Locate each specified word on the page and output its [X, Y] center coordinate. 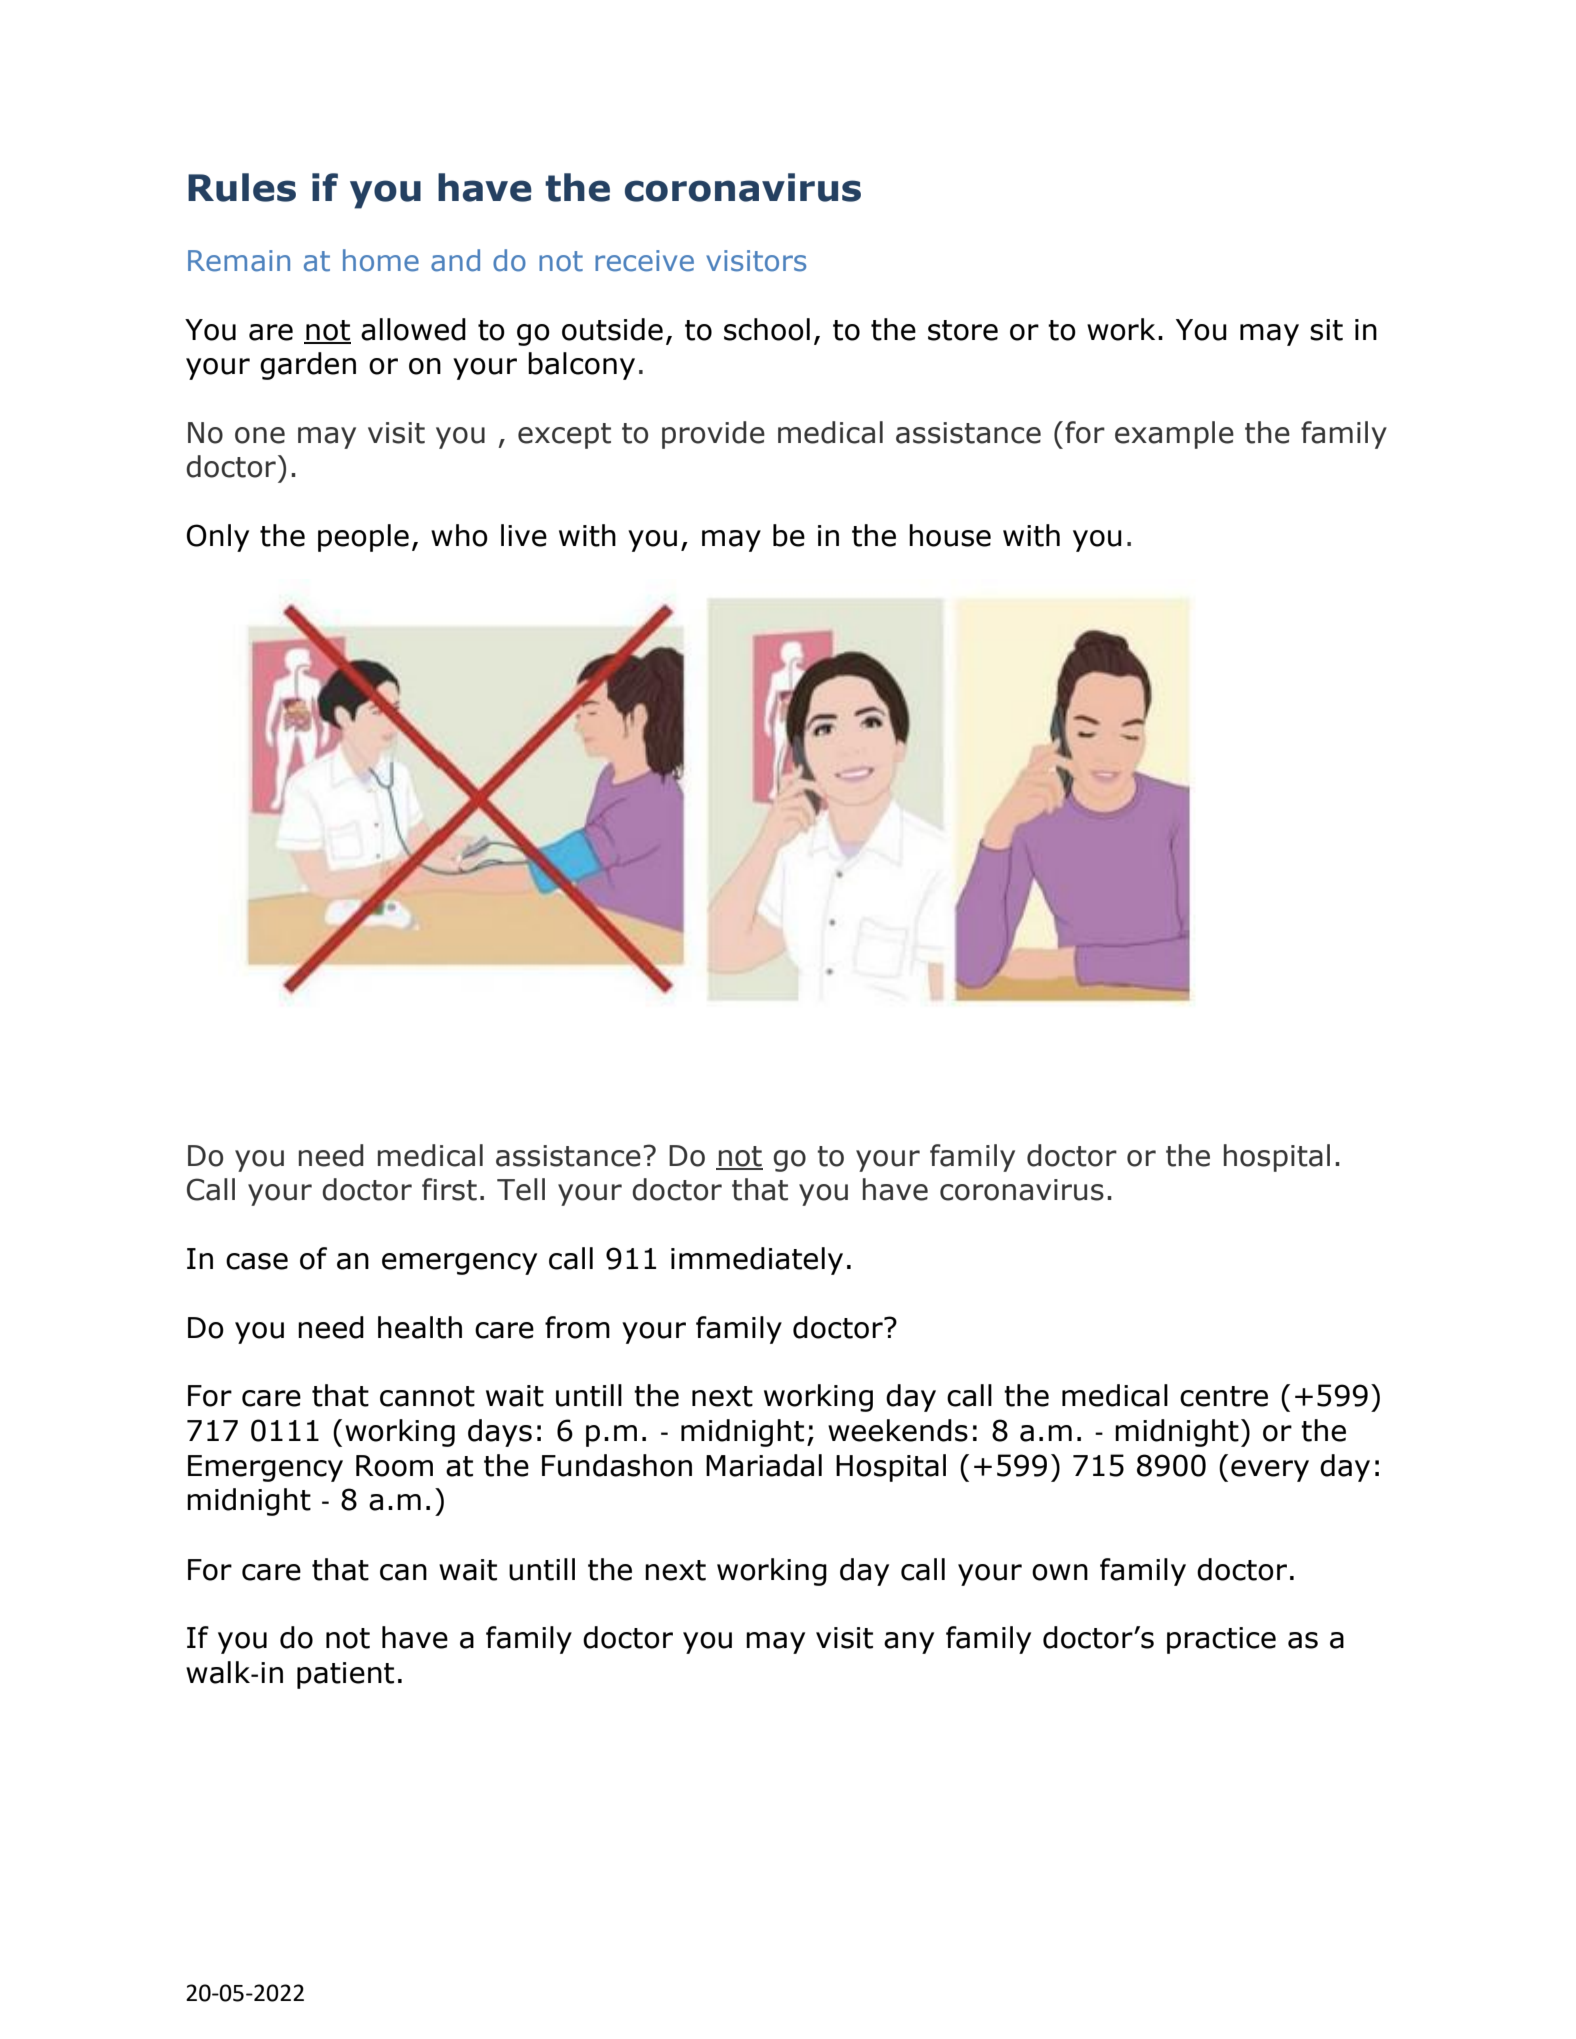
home [381, 260]
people [363, 538]
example [1174, 435]
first [449, 1189]
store [963, 330]
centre [1224, 1396]
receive [644, 261]
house [950, 535]
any [909, 1643]
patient [345, 1675]
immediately [757, 1261]
